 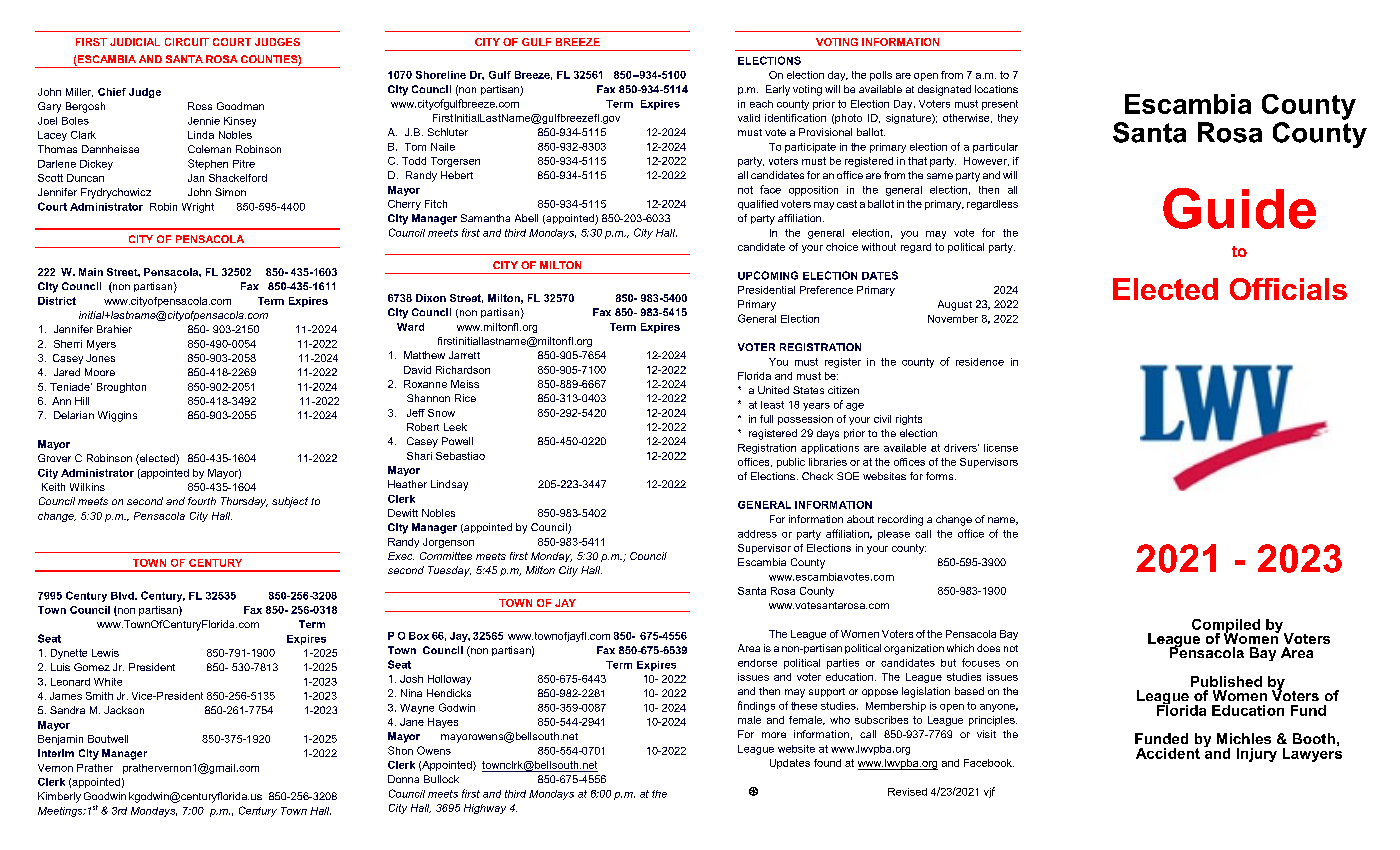 What do you see at coordinates (778, 90) in the page?
I see `Early` at bounding box center [778, 90].
